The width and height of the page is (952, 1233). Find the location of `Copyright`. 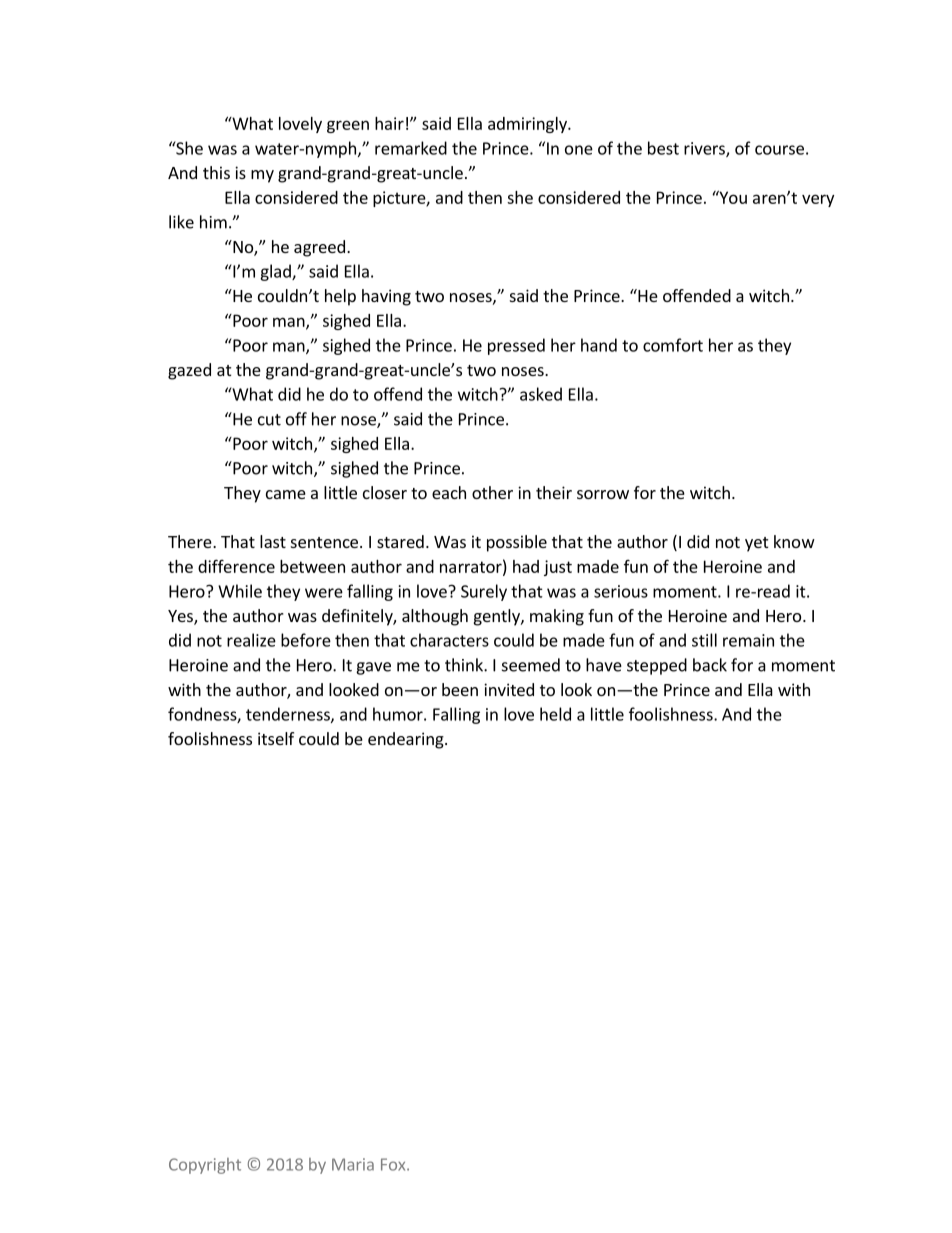

Copyright is located at coordinates (205, 1166).
